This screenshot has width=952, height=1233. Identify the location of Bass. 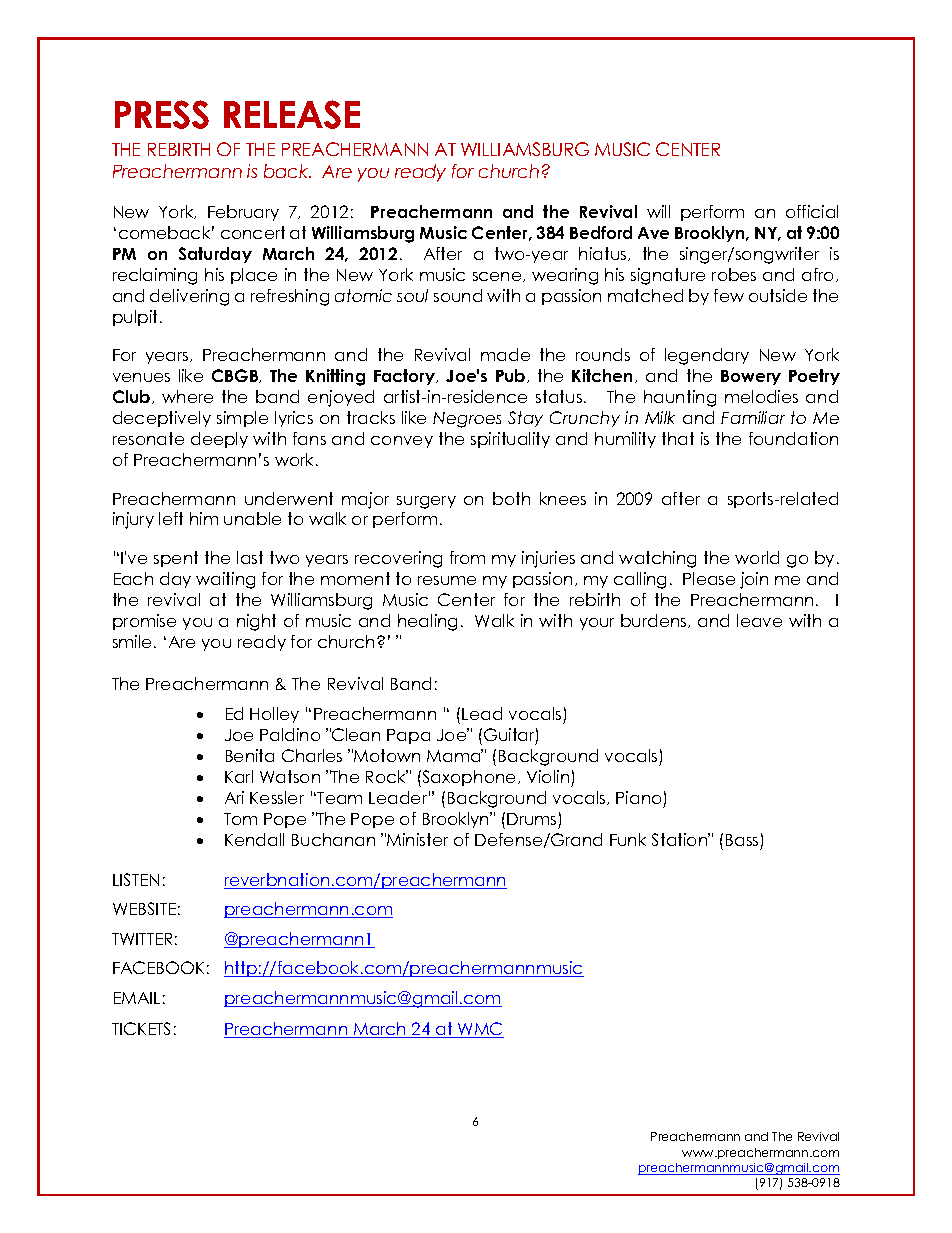
(742, 840).
